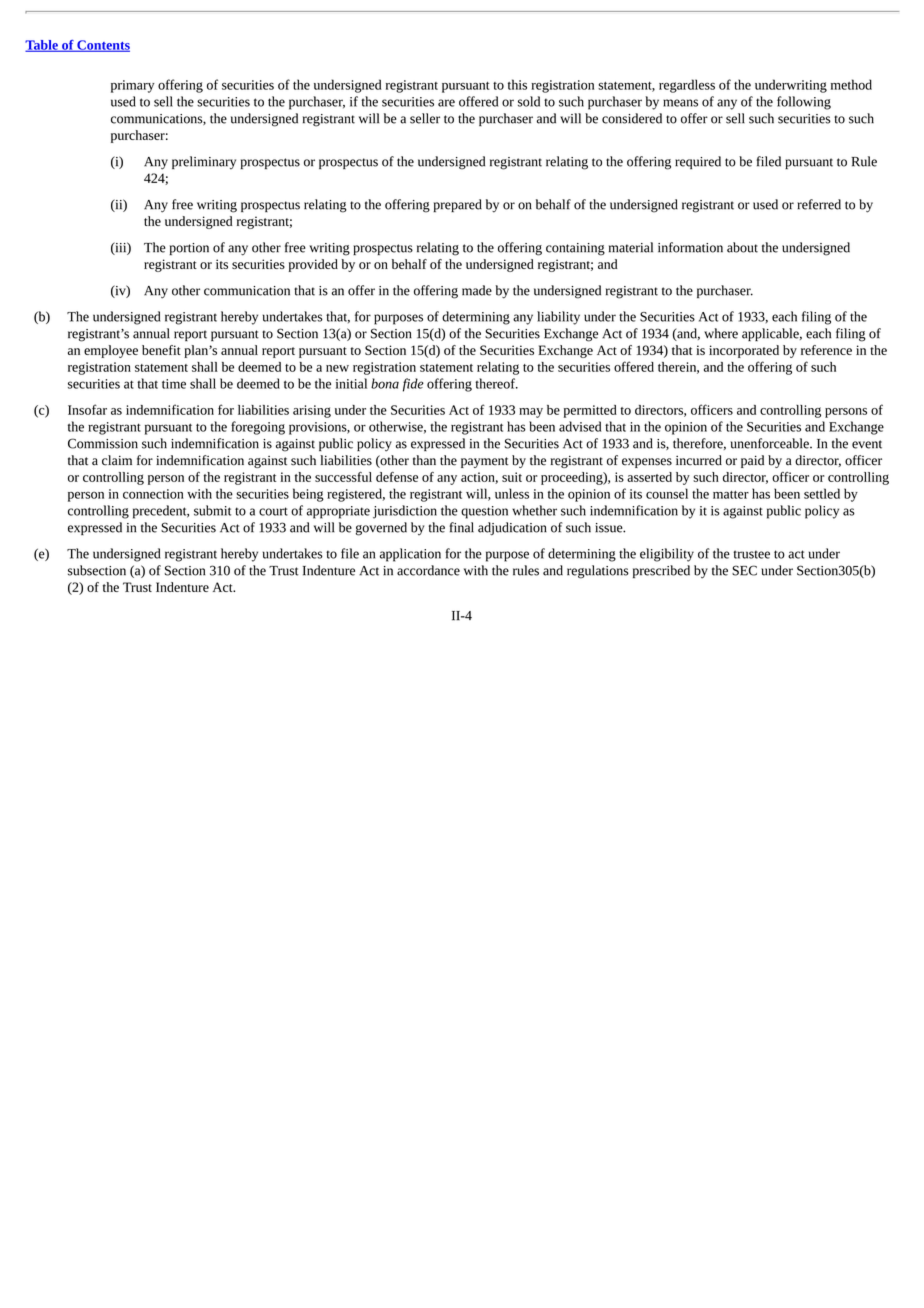 The width and height of the screenshot is (924, 1308). Describe the element at coordinates (458, 205) in the screenshot. I see `prepared` at that location.
